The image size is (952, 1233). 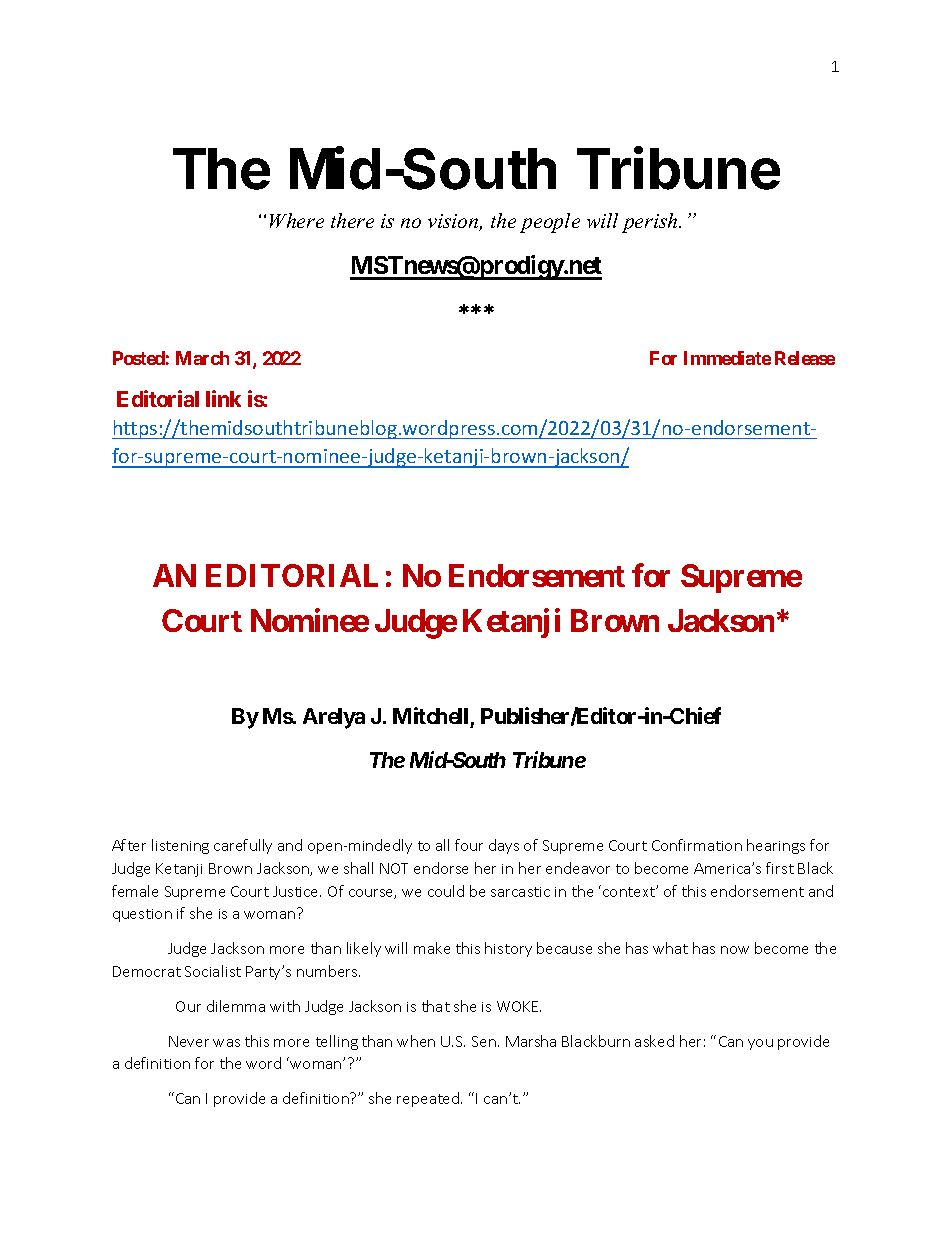 What do you see at coordinates (226, 1043) in the image?
I see `was` at bounding box center [226, 1043].
